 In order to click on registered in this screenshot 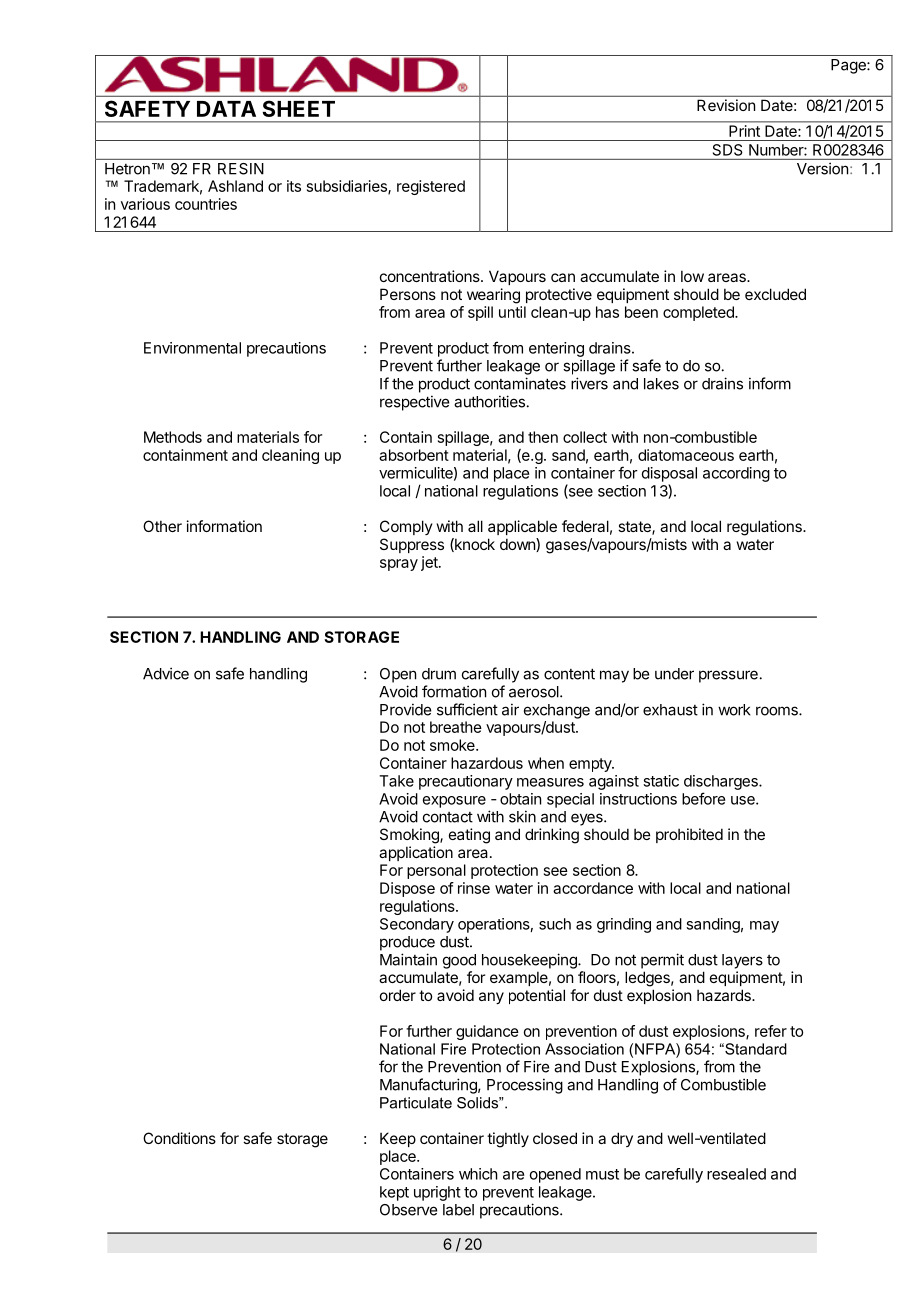, I will do `click(431, 187)`.
